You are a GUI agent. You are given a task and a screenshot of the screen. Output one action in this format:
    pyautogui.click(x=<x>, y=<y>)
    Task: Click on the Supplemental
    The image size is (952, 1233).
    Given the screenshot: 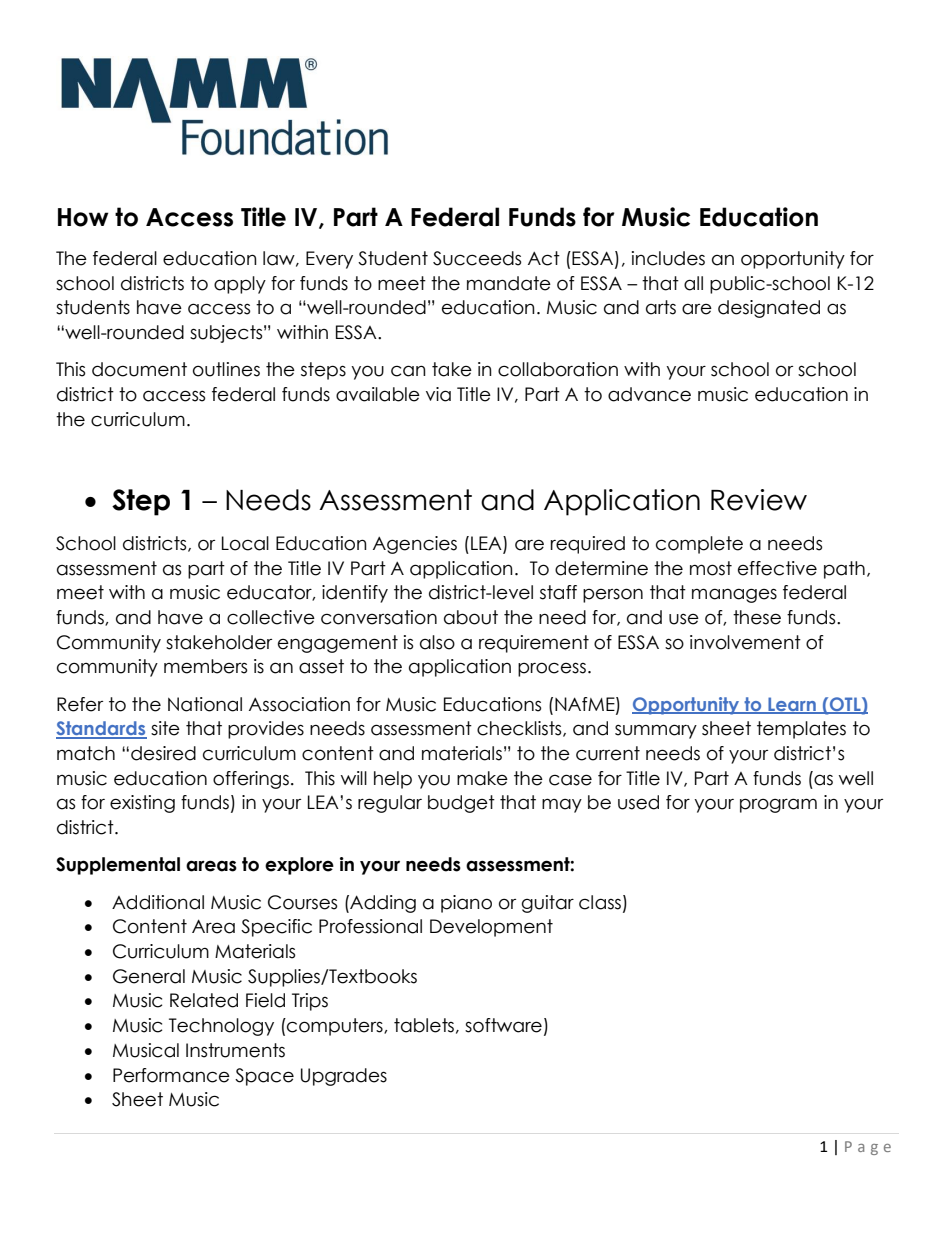 What is the action you would take?
    pyautogui.click(x=118, y=866)
